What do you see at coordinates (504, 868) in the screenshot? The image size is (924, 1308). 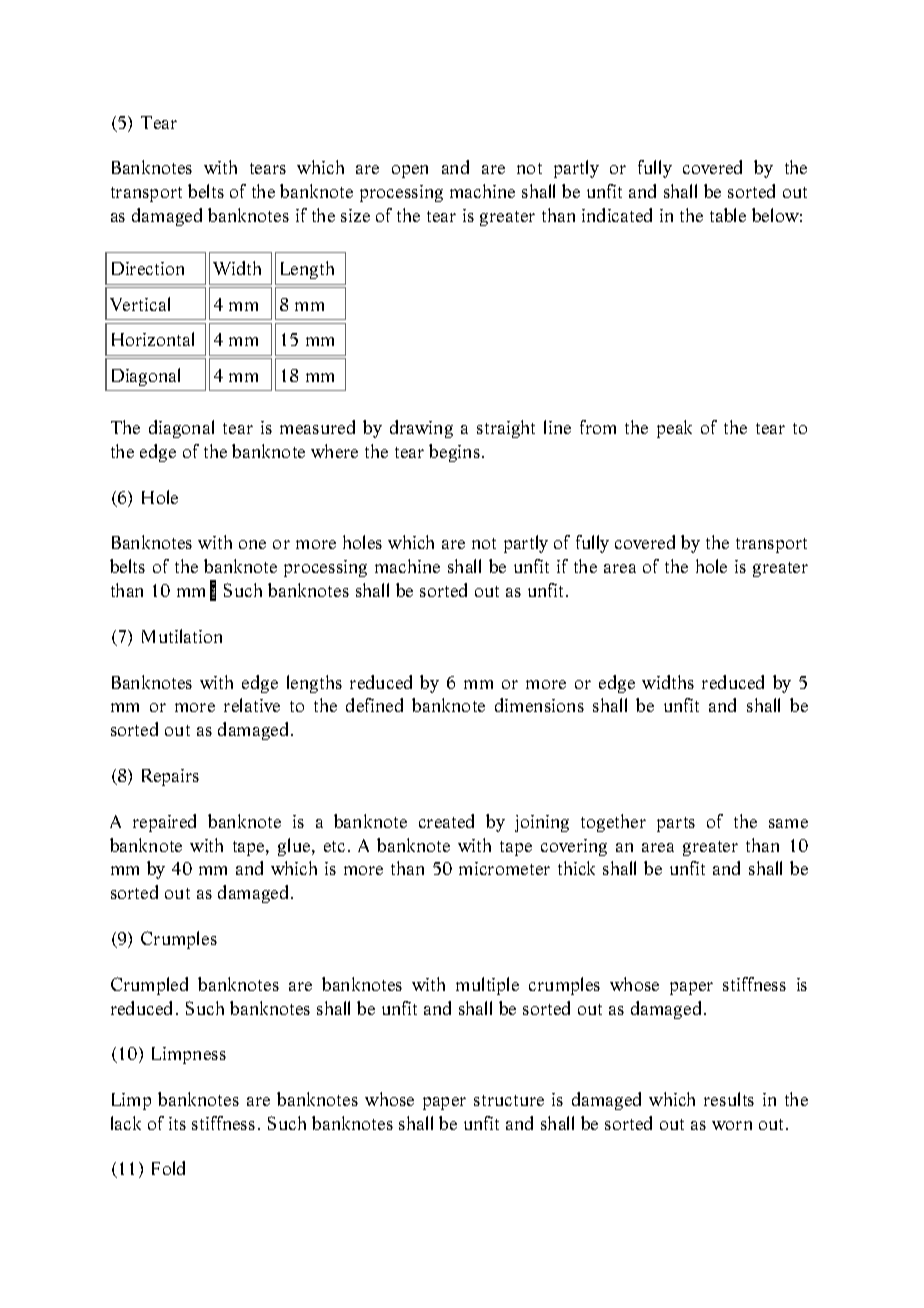 I see `micrometer` at bounding box center [504, 868].
